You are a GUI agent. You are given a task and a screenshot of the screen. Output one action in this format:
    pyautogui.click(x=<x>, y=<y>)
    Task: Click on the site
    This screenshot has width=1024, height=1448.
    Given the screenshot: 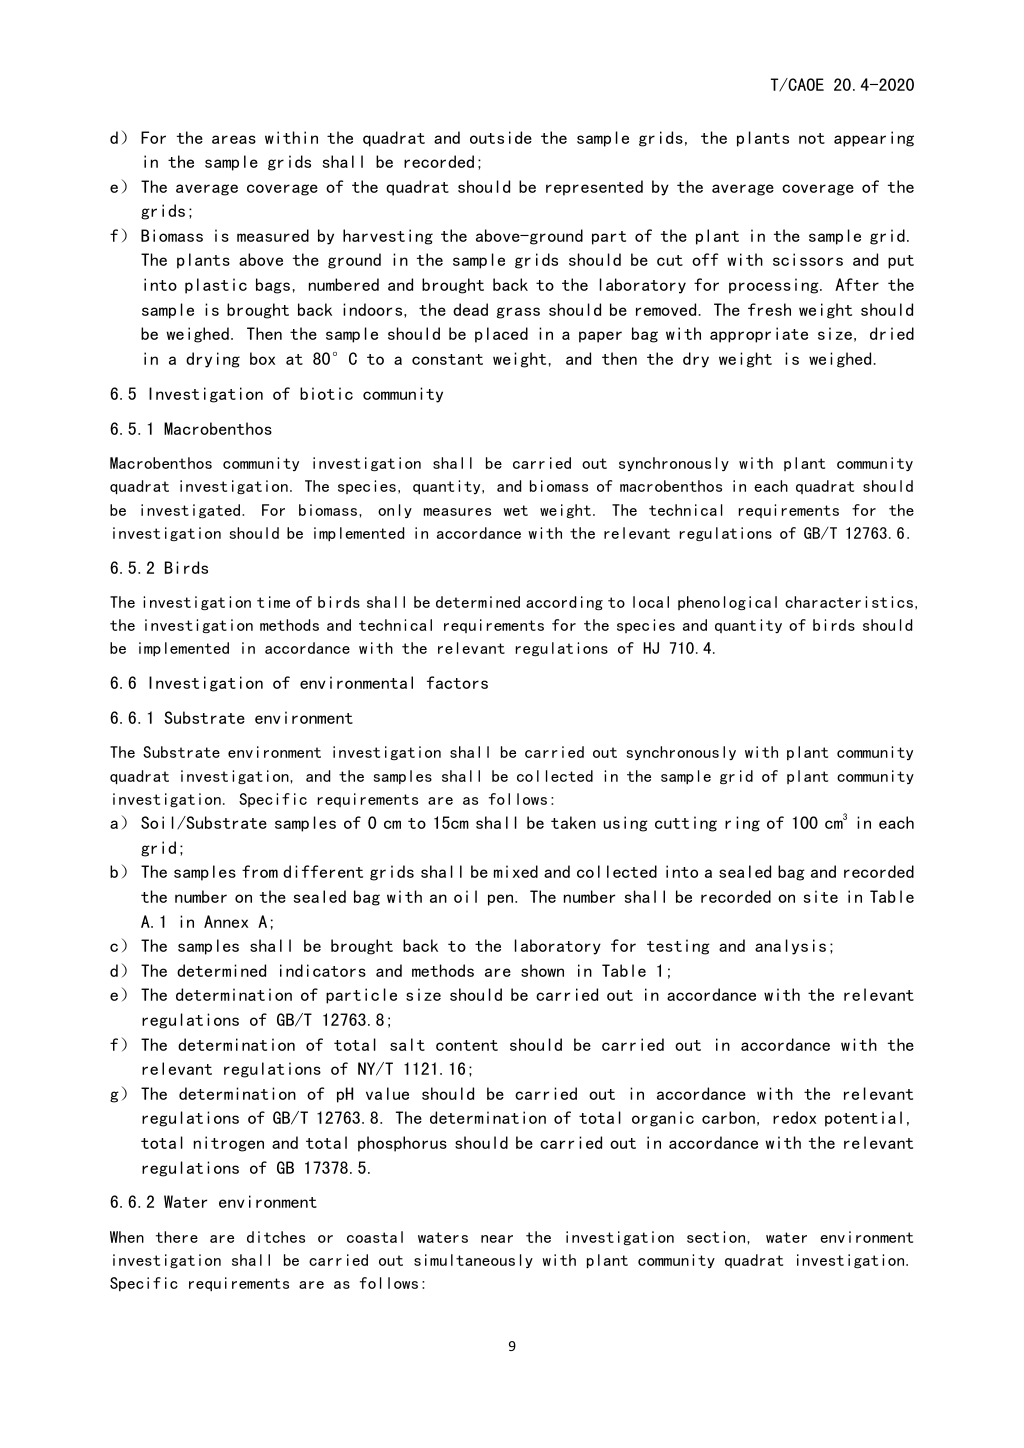 What is the action you would take?
    pyautogui.click(x=821, y=896)
